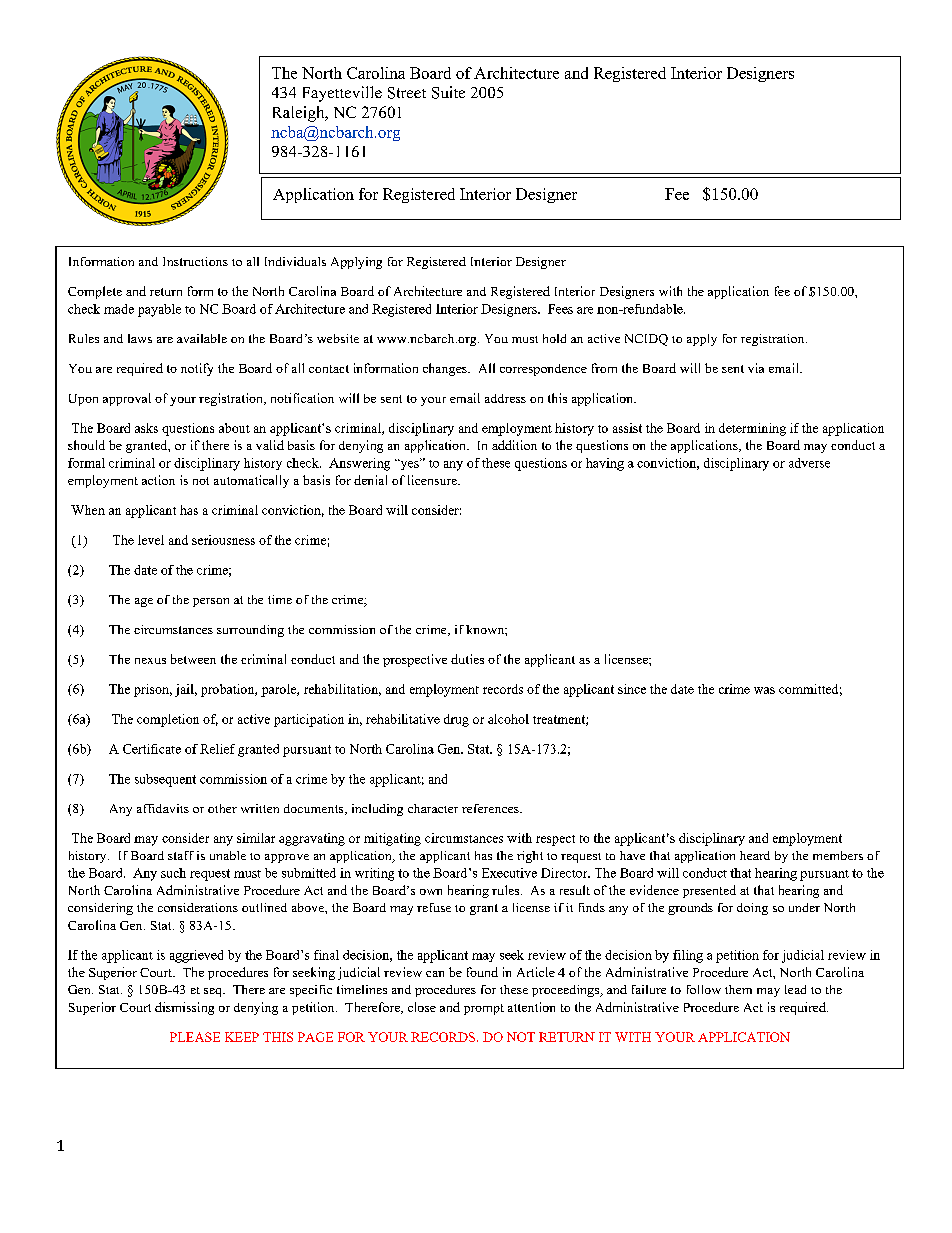  Describe the element at coordinates (184, 1008) in the screenshot. I see `dismissing` at that location.
